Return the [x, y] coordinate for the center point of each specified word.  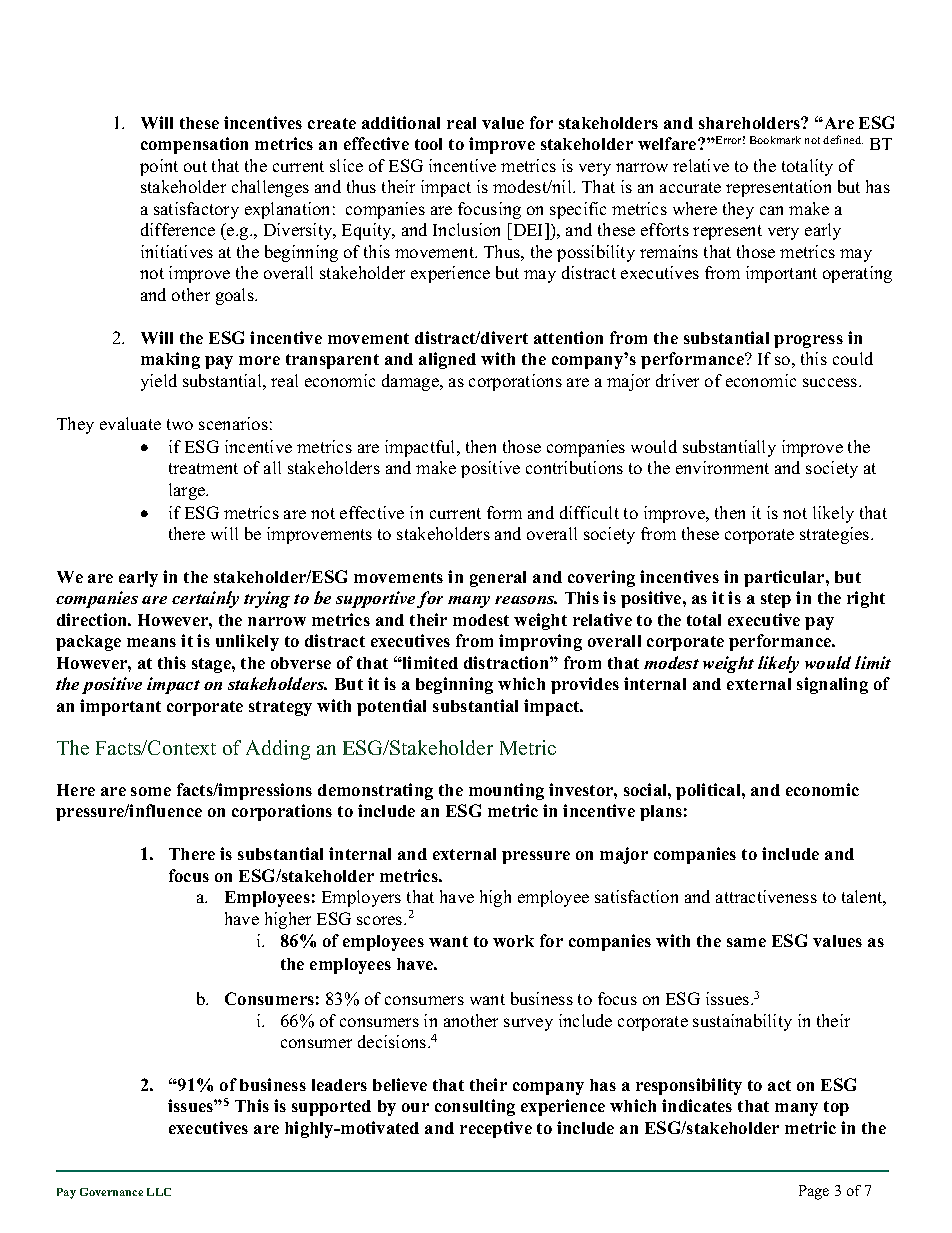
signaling [832, 685]
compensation [194, 145]
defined [843, 139]
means [151, 642]
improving [540, 642]
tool [428, 144]
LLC [159, 1192]
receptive [496, 1129]
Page [814, 1192]
